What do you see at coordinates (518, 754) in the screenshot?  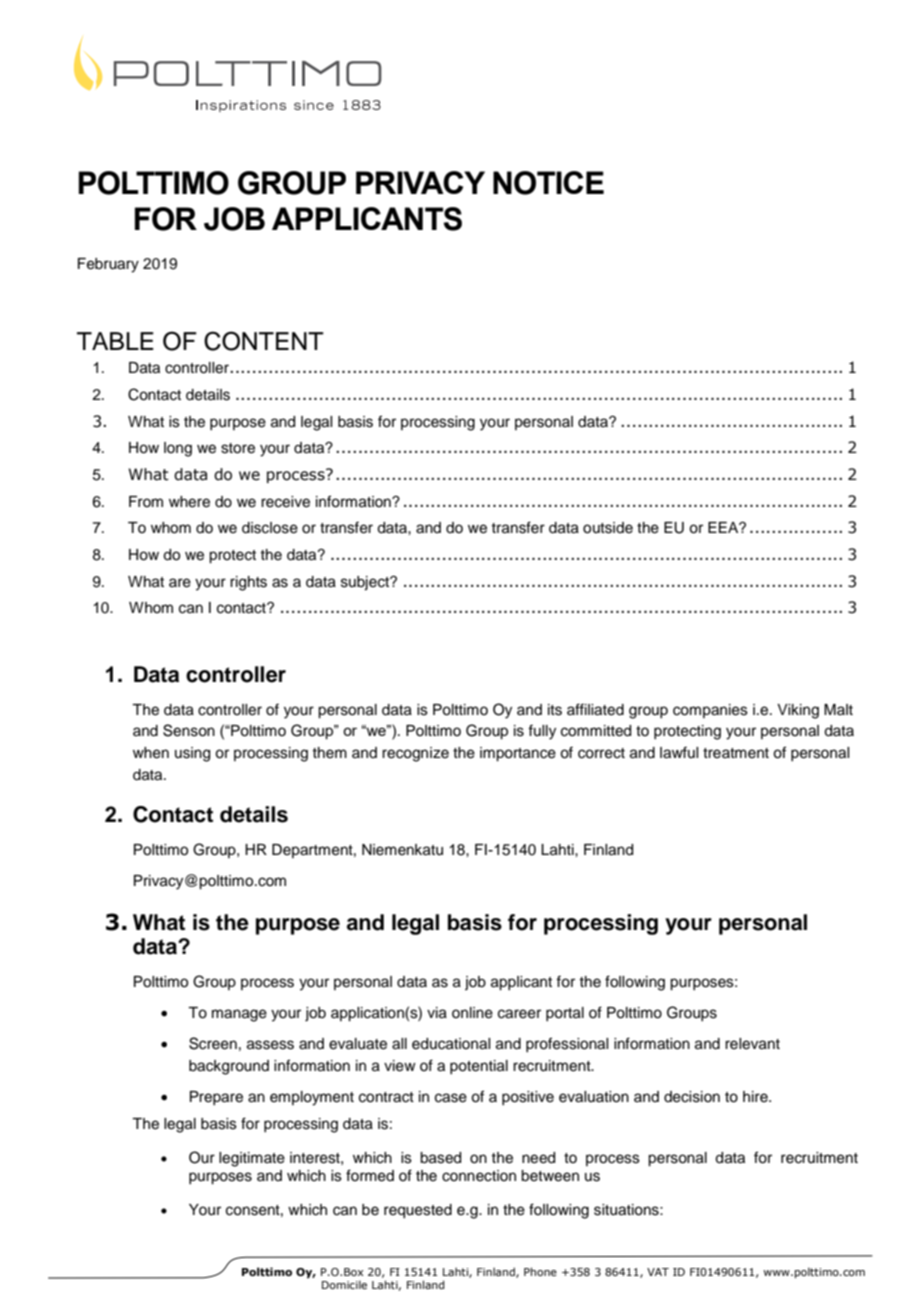 I see `importance` at bounding box center [518, 754].
